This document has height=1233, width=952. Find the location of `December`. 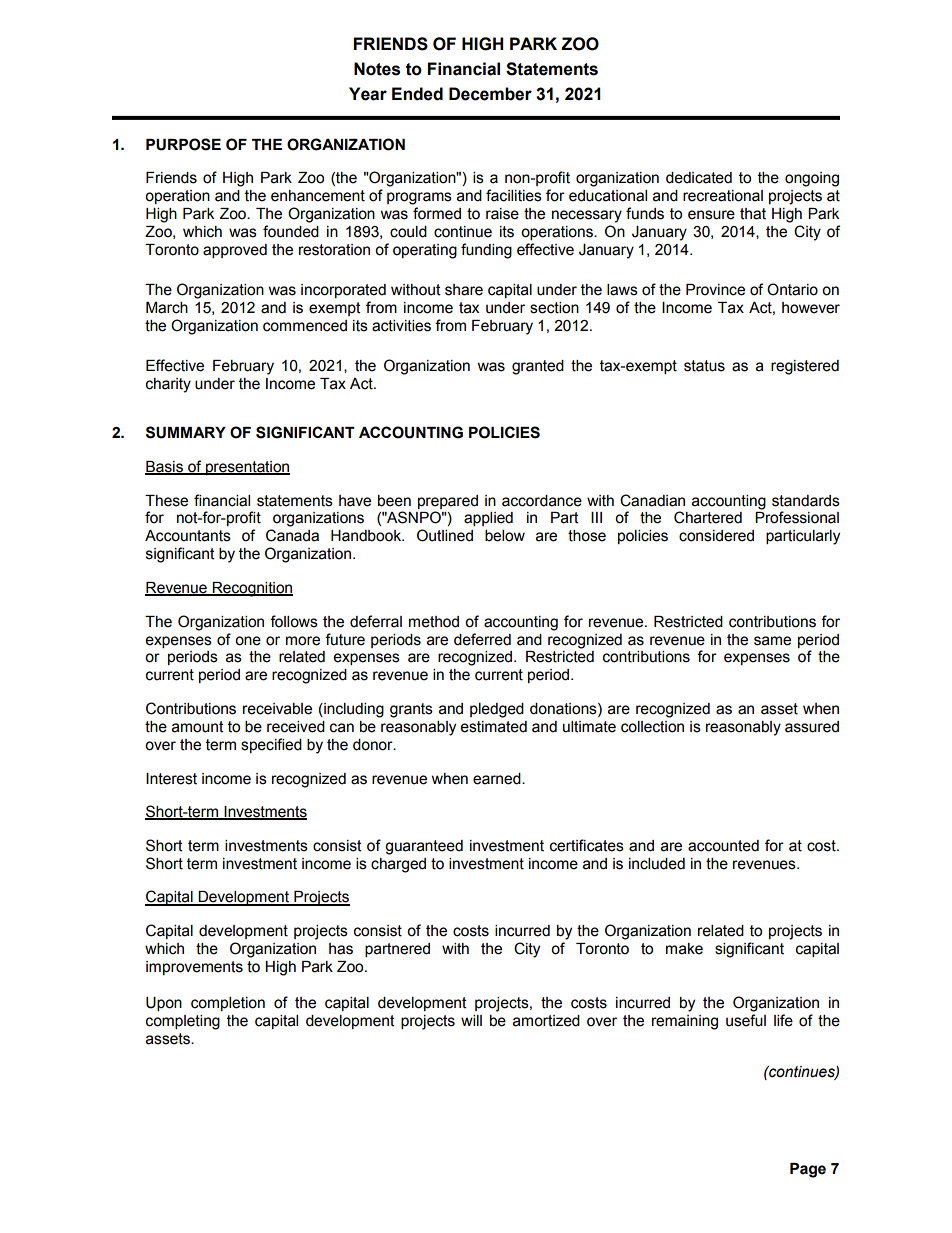

December is located at coordinates (490, 94).
